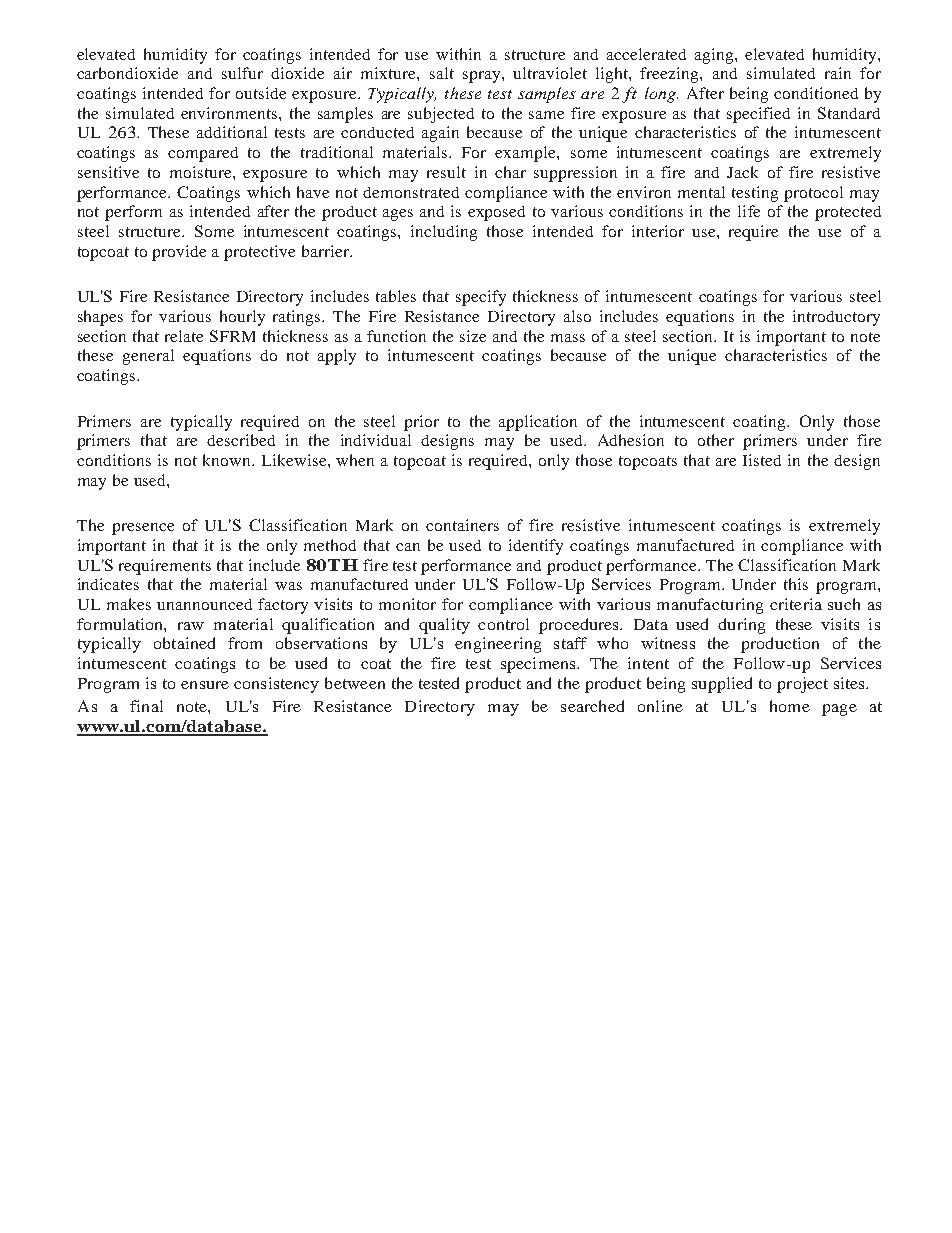 The height and width of the page is (1233, 952). I want to click on life, so click(749, 211).
